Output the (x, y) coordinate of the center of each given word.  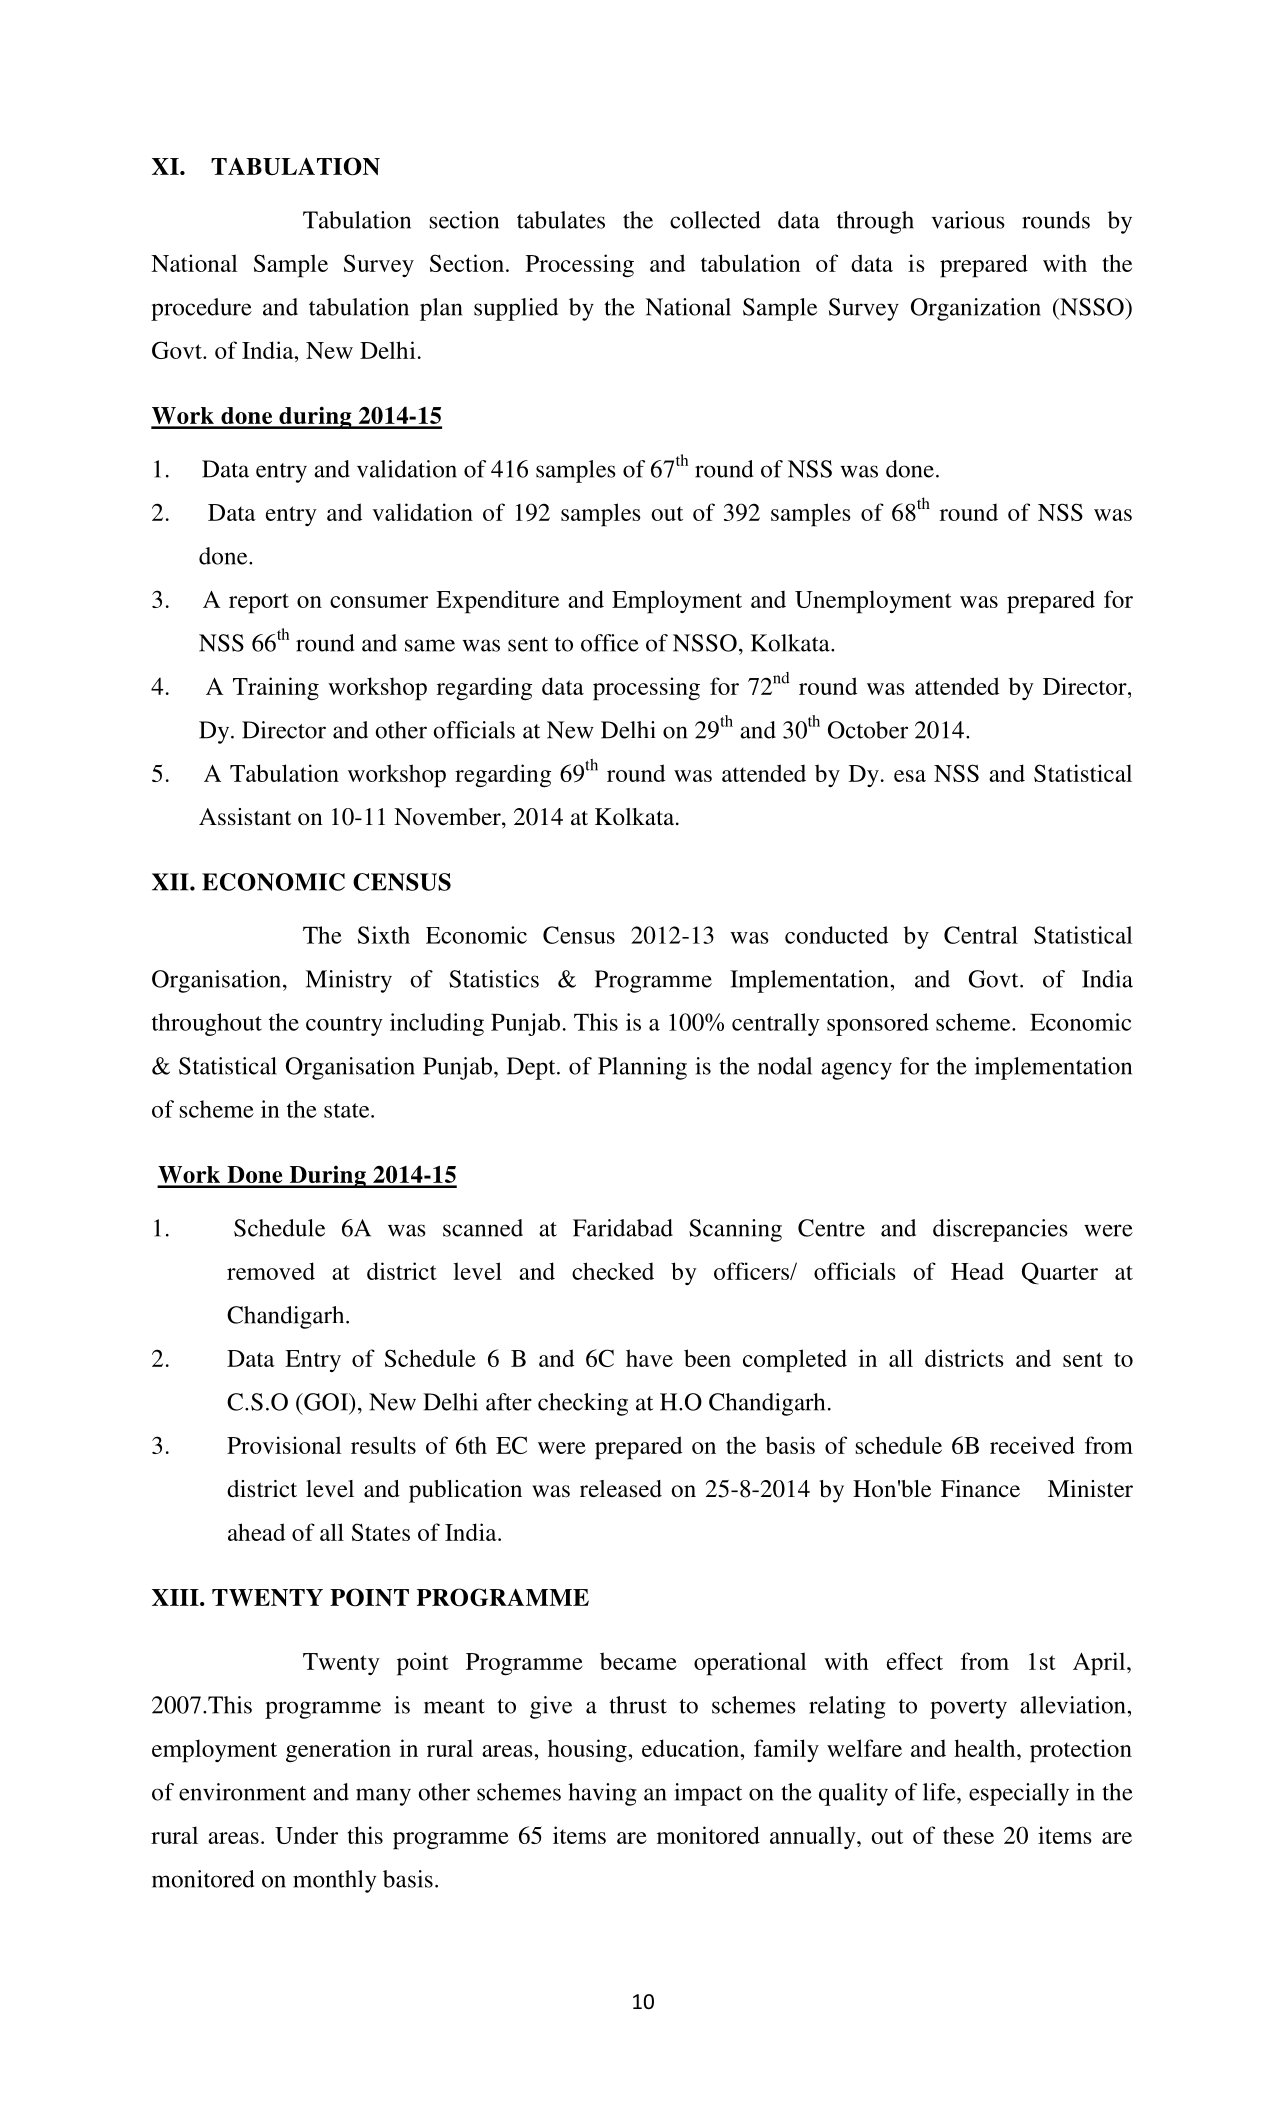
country (344, 1026)
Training (276, 689)
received (1032, 1445)
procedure (201, 309)
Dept (532, 1068)
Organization (976, 309)
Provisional (284, 1445)
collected (715, 220)
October (868, 730)
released (621, 1489)
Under (306, 1835)
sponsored (878, 1024)
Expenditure (497, 602)
